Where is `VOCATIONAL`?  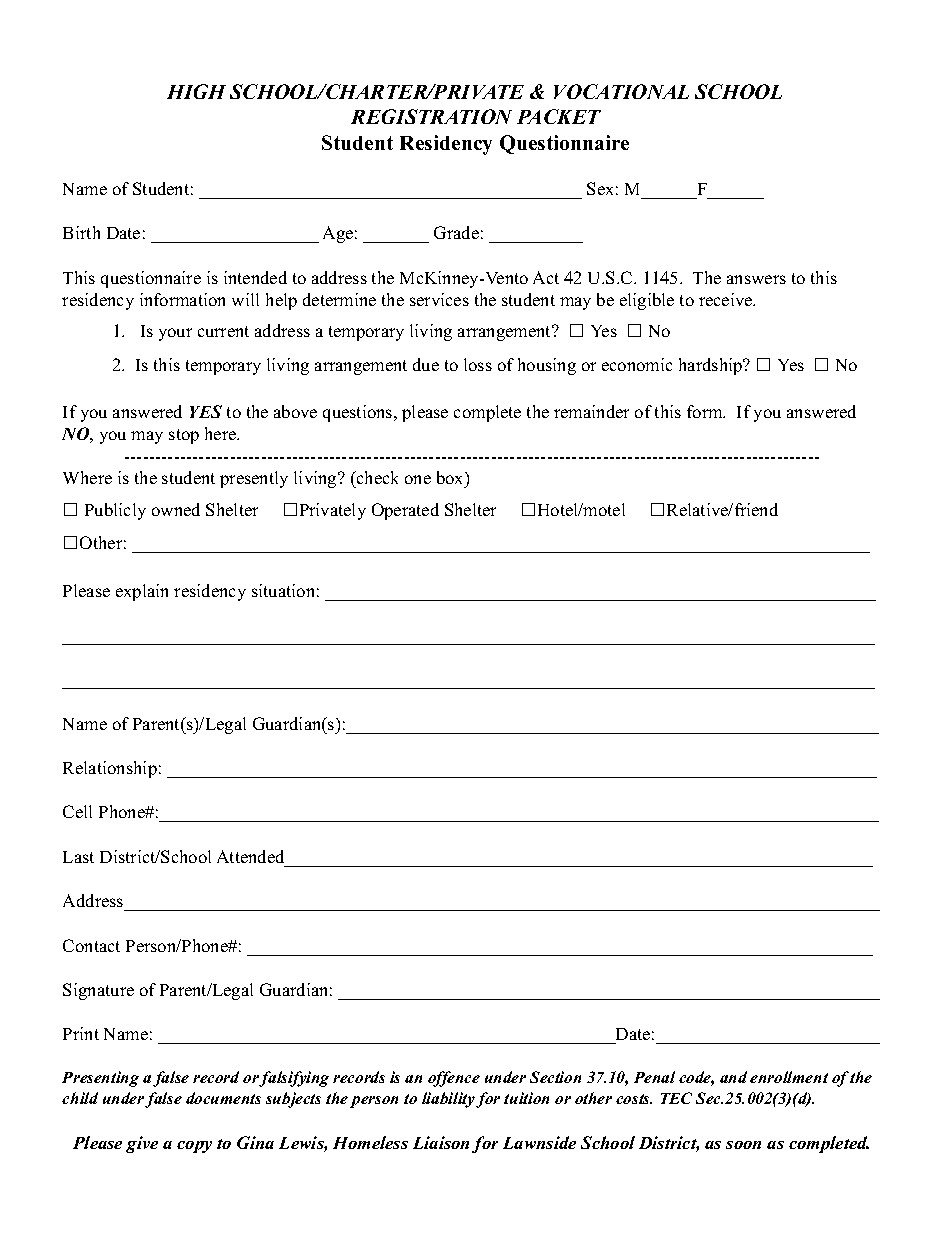
VOCATIONAL is located at coordinates (621, 91).
